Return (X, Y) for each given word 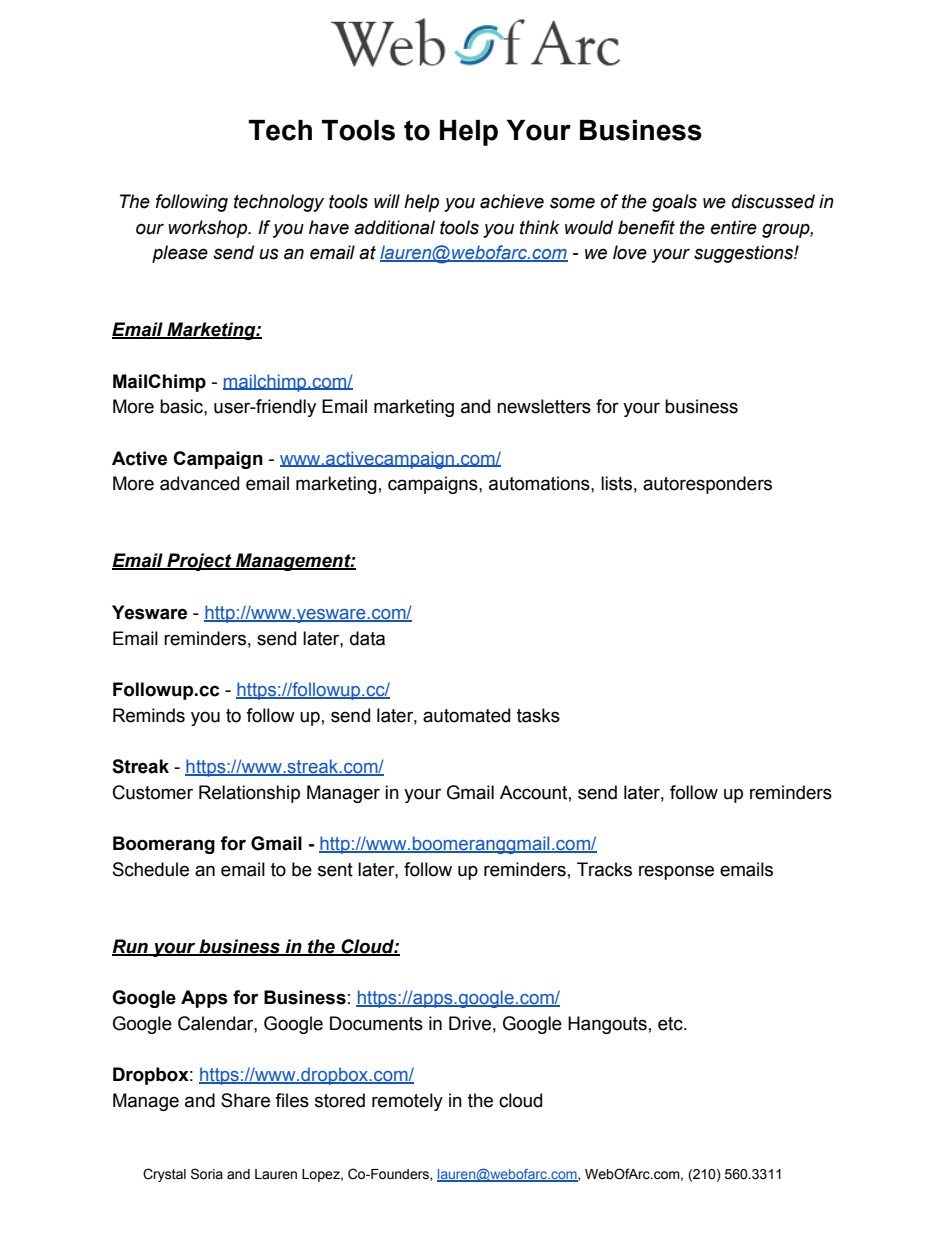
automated (466, 715)
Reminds (149, 715)
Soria (207, 1174)
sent (335, 870)
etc (671, 1024)
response (676, 872)
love (630, 252)
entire (734, 227)
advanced (199, 483)
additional (394, 227)
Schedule (151, 869)
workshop (208, 229)
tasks (538, 715)
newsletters (544, 406)
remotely (407, 1102)
